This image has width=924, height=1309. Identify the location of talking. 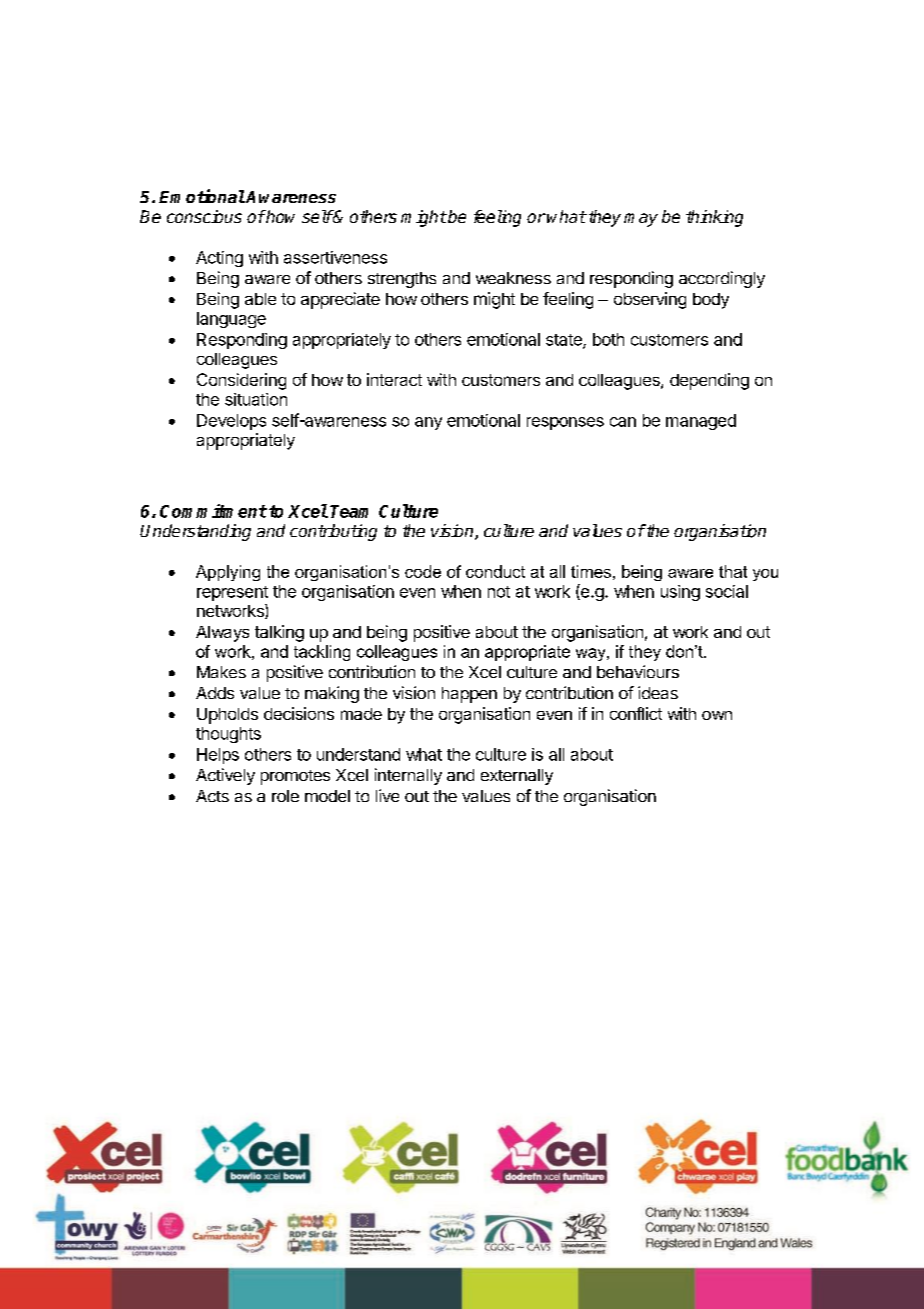
(279, 633).
